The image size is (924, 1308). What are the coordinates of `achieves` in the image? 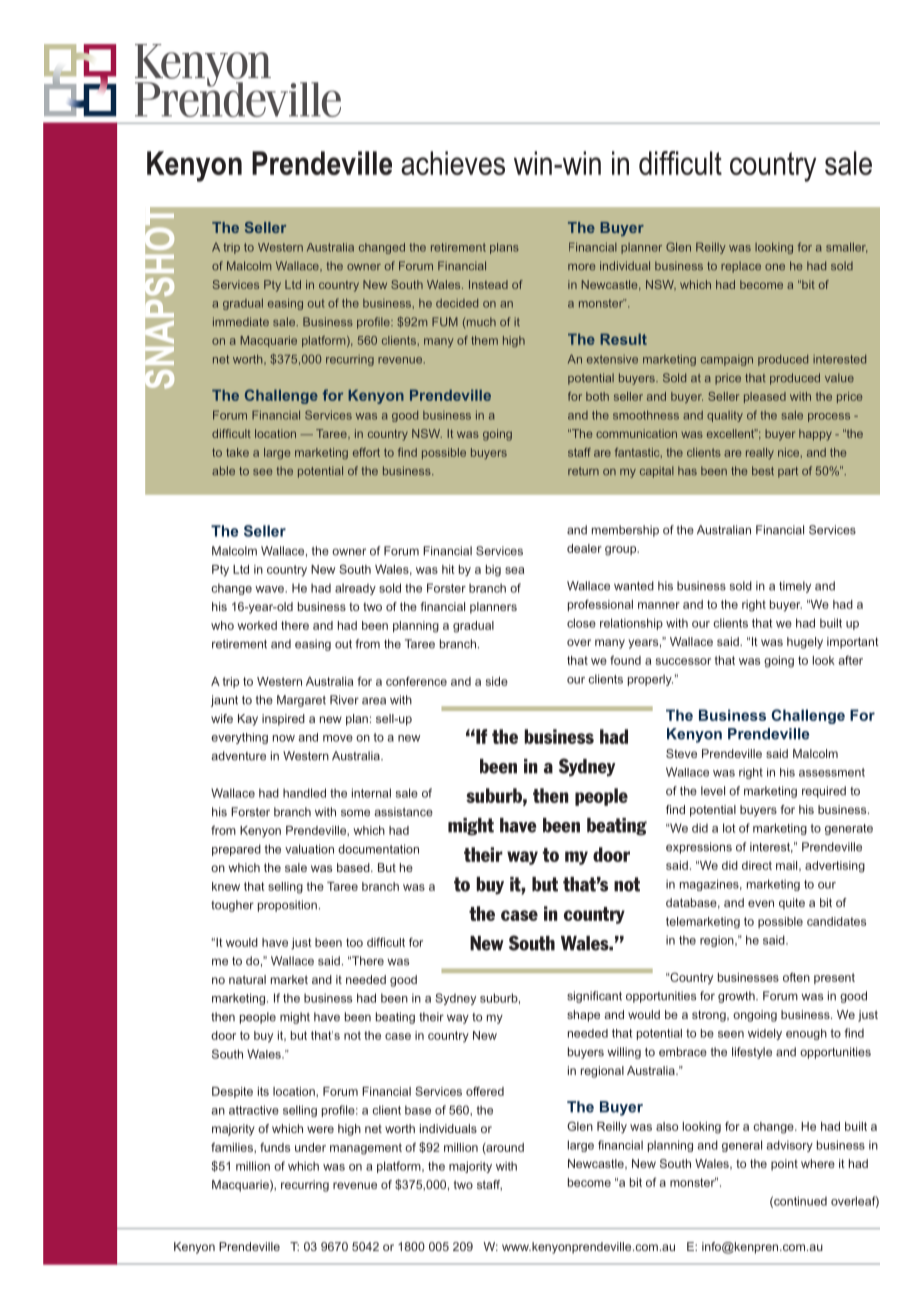 It's located at (453, 163).
